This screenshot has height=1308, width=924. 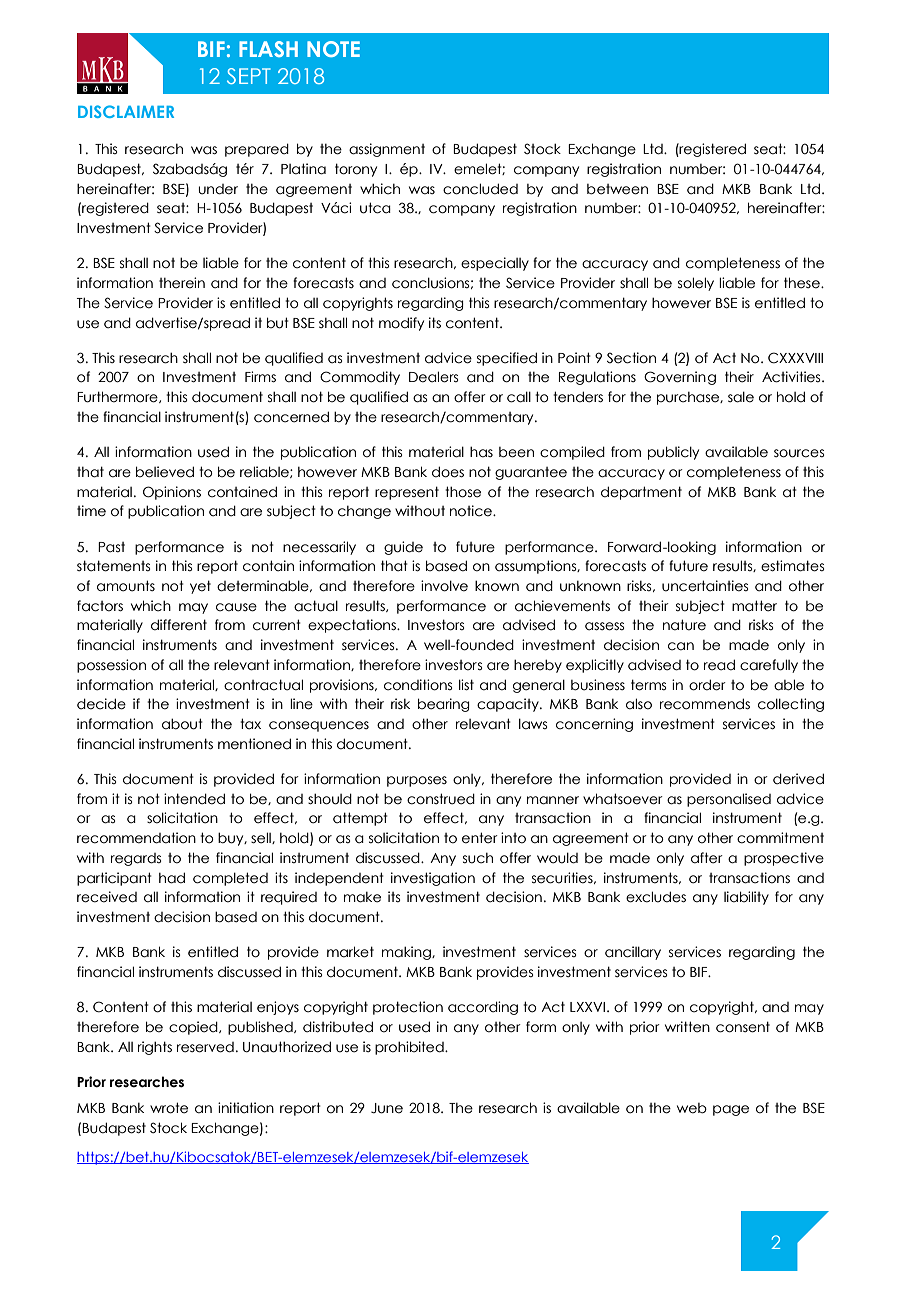 What do you see at coordinates (480, 838) in the screenshot?
I see `enter` at bounding box center [480, 838].
